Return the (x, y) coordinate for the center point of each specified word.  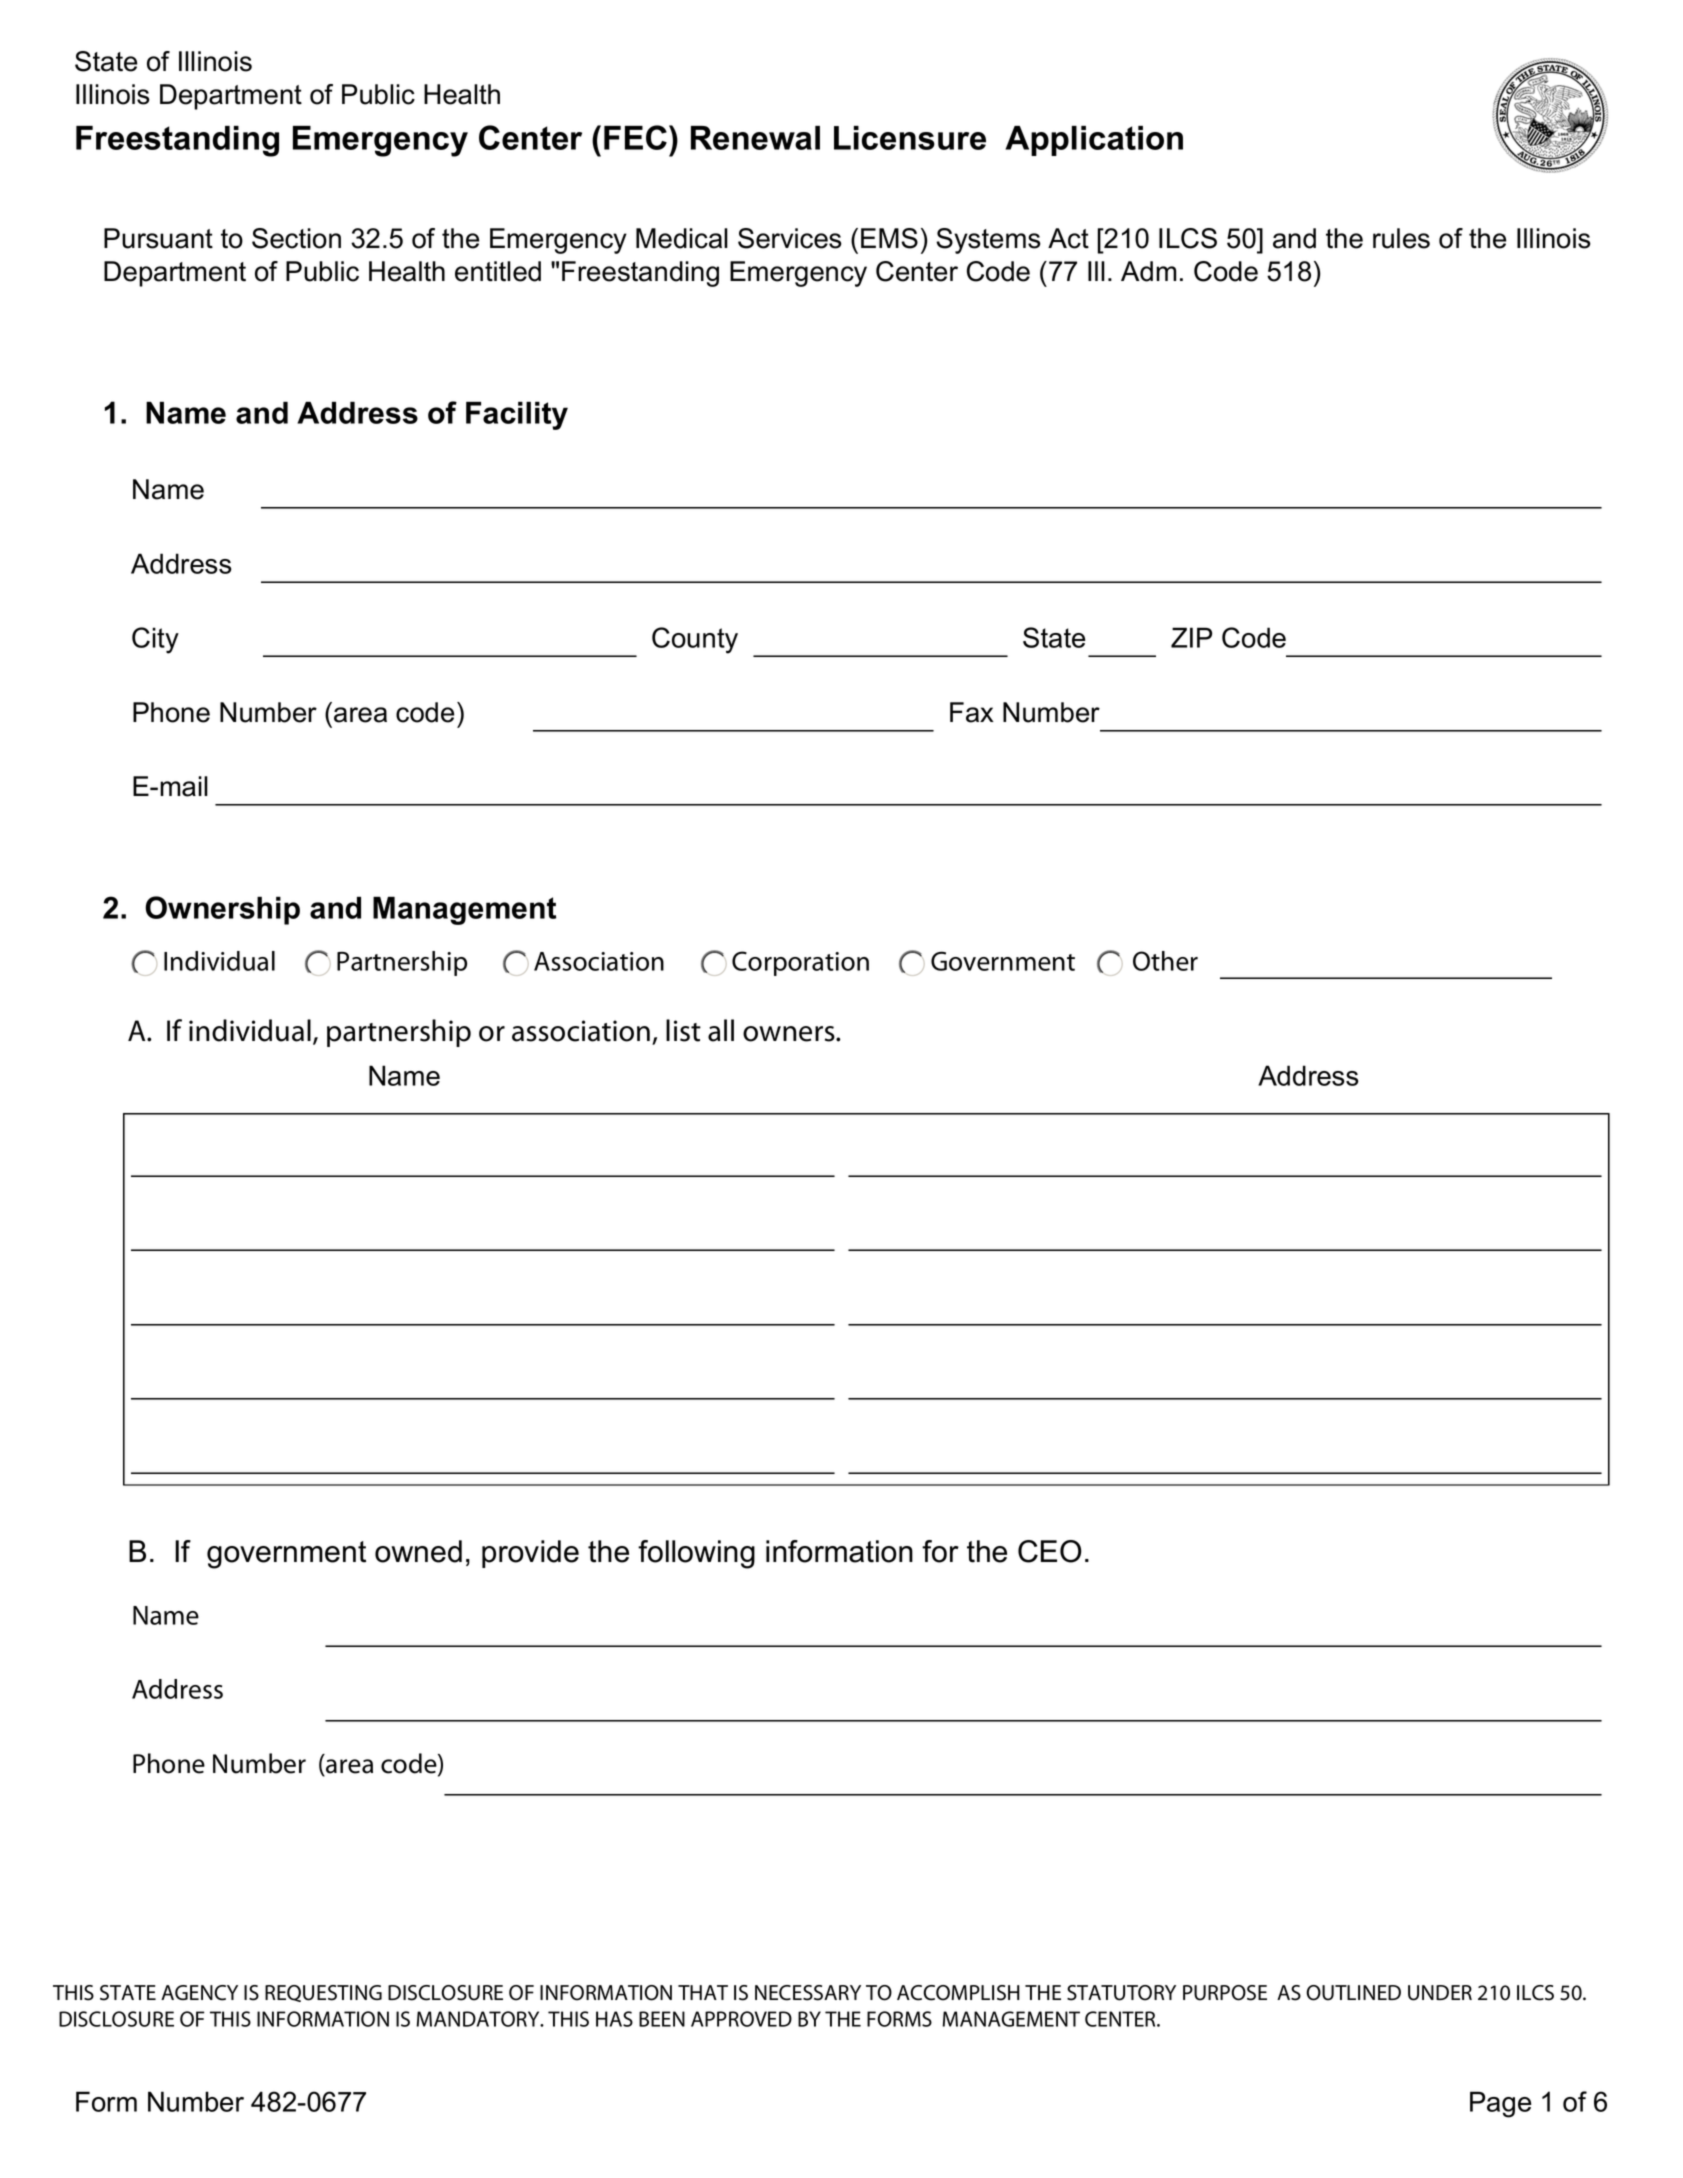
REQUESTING (323, 1993)
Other (1165, 961)
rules (1401, 238)
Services (790, 238)
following (696, 1554)
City (155, 640)
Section (296, 238)
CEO (1050, 1551)
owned (418, 1551)
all (721, 1030)
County (695, 640)
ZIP (1191, 637)
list (683, 1030)
